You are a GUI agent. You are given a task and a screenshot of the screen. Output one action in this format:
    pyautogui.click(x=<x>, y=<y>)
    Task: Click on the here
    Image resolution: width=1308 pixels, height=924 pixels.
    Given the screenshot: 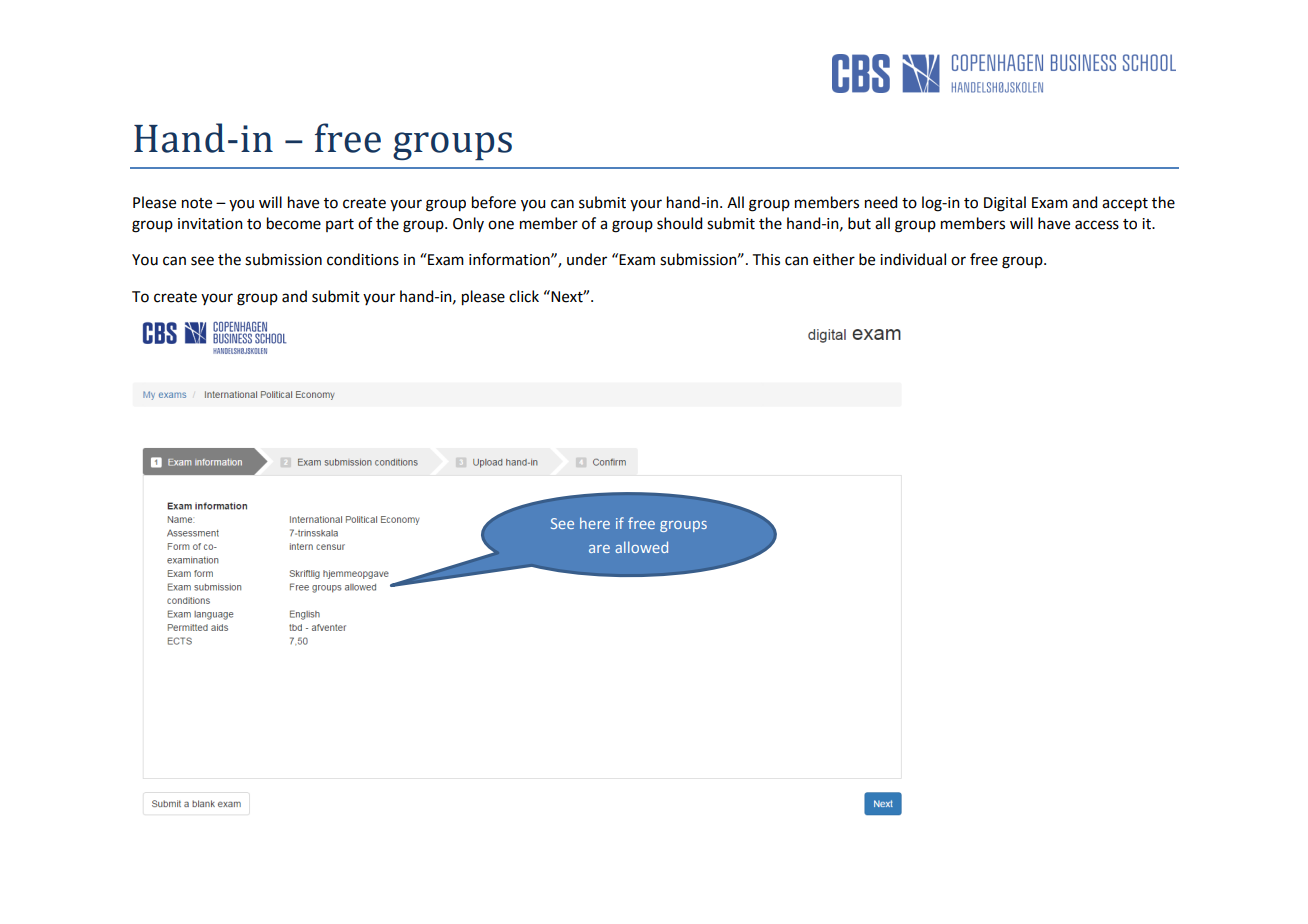 What is the action you would take?
    pyautogui.click(x=595, y=523)
